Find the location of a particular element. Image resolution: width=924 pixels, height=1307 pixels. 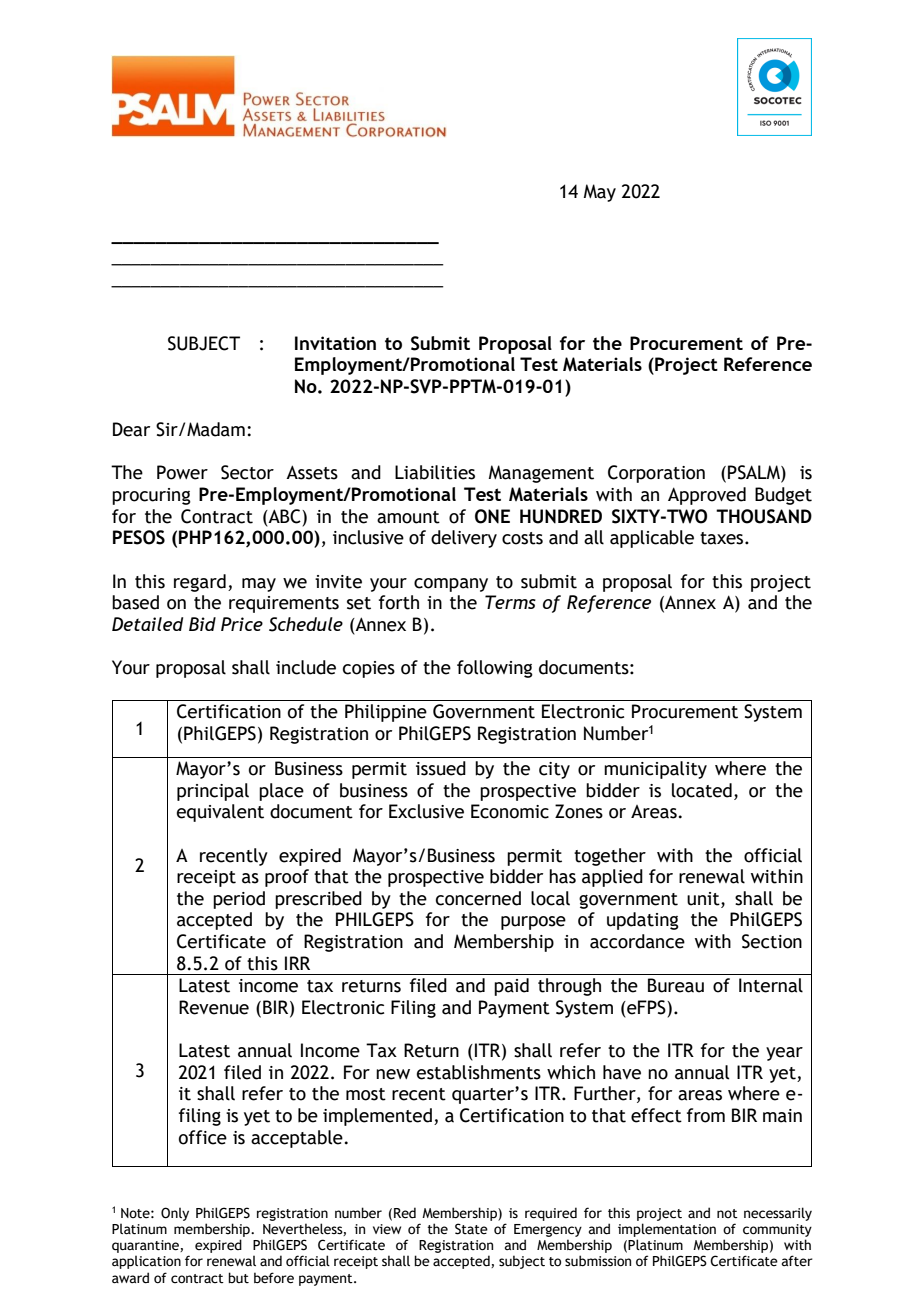

located is located at coordinates (702, 790).
